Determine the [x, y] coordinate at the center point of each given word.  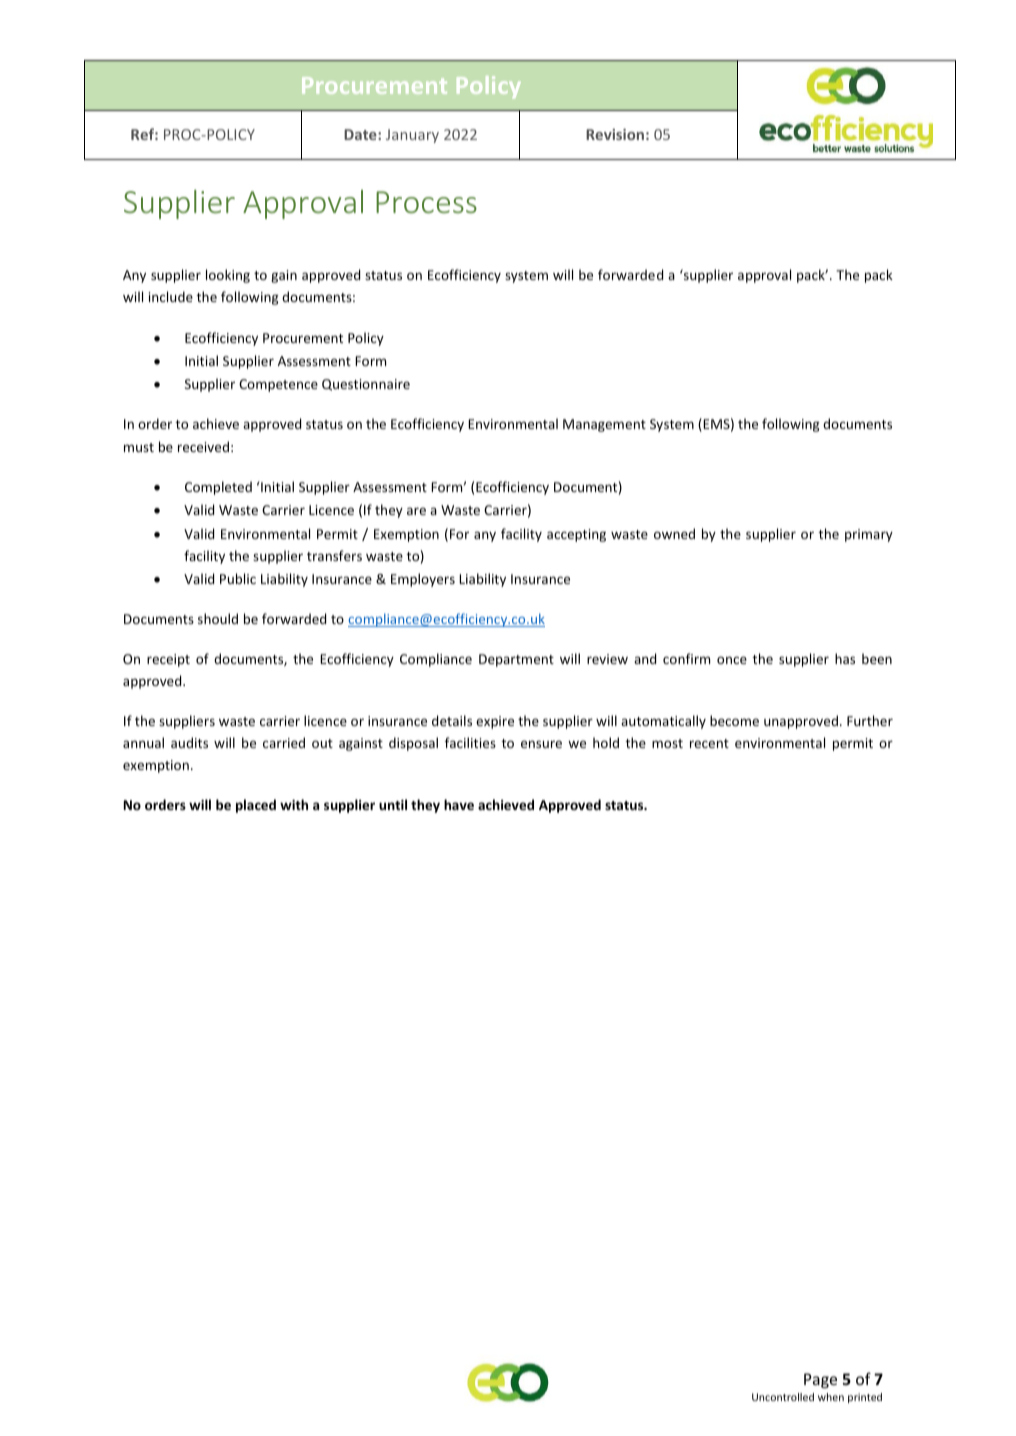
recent [709, 743]
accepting [576, 535]
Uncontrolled [783, 1397]
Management [604, 425]
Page [820, 1380]
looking [228, 276]
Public [238, 578]
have [459, 804]
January [412, 136]
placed [256, 806]
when [831, 1397]
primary [869, 535]
